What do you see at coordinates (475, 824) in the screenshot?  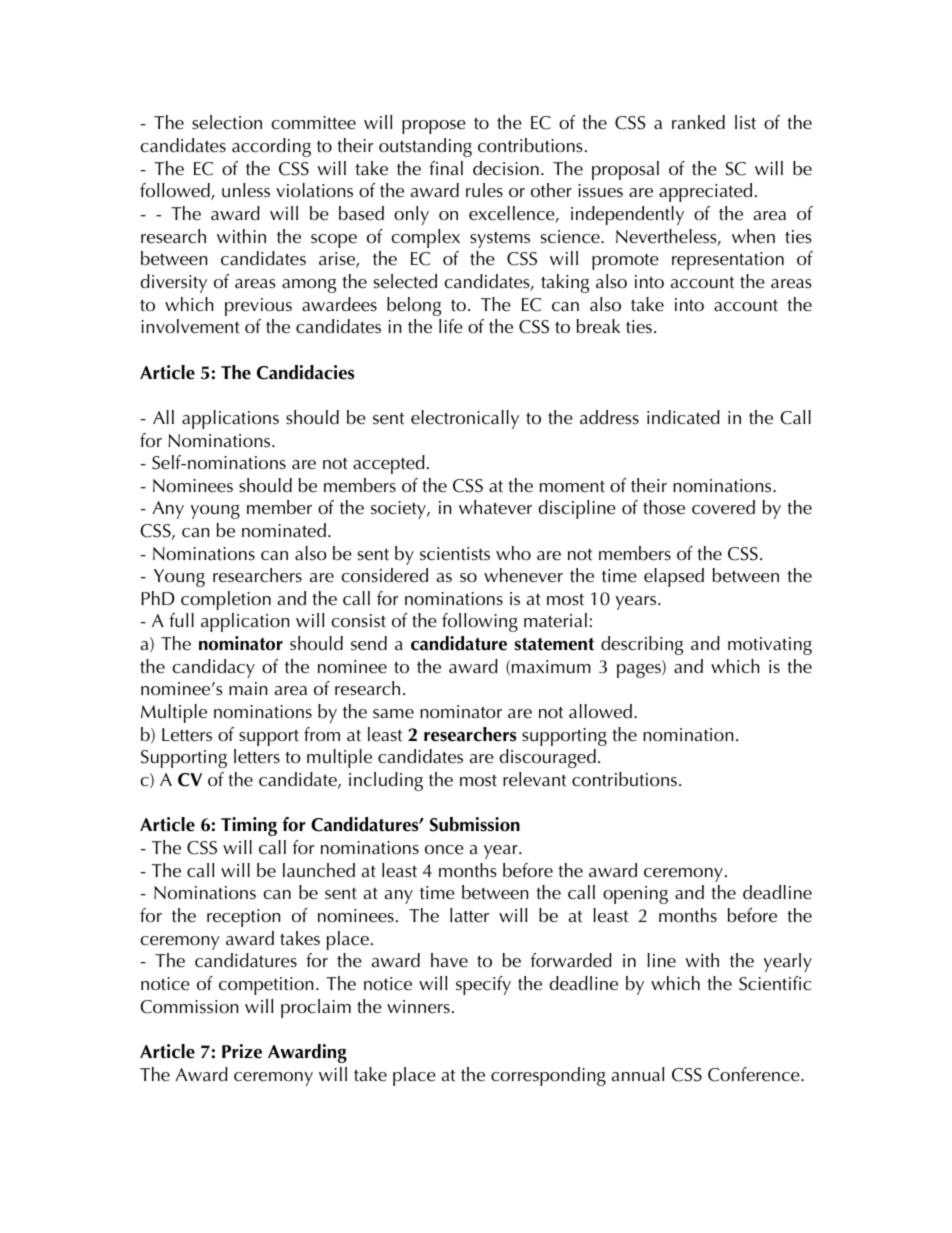 I see `Submission` at bounding box center [475, 824].
